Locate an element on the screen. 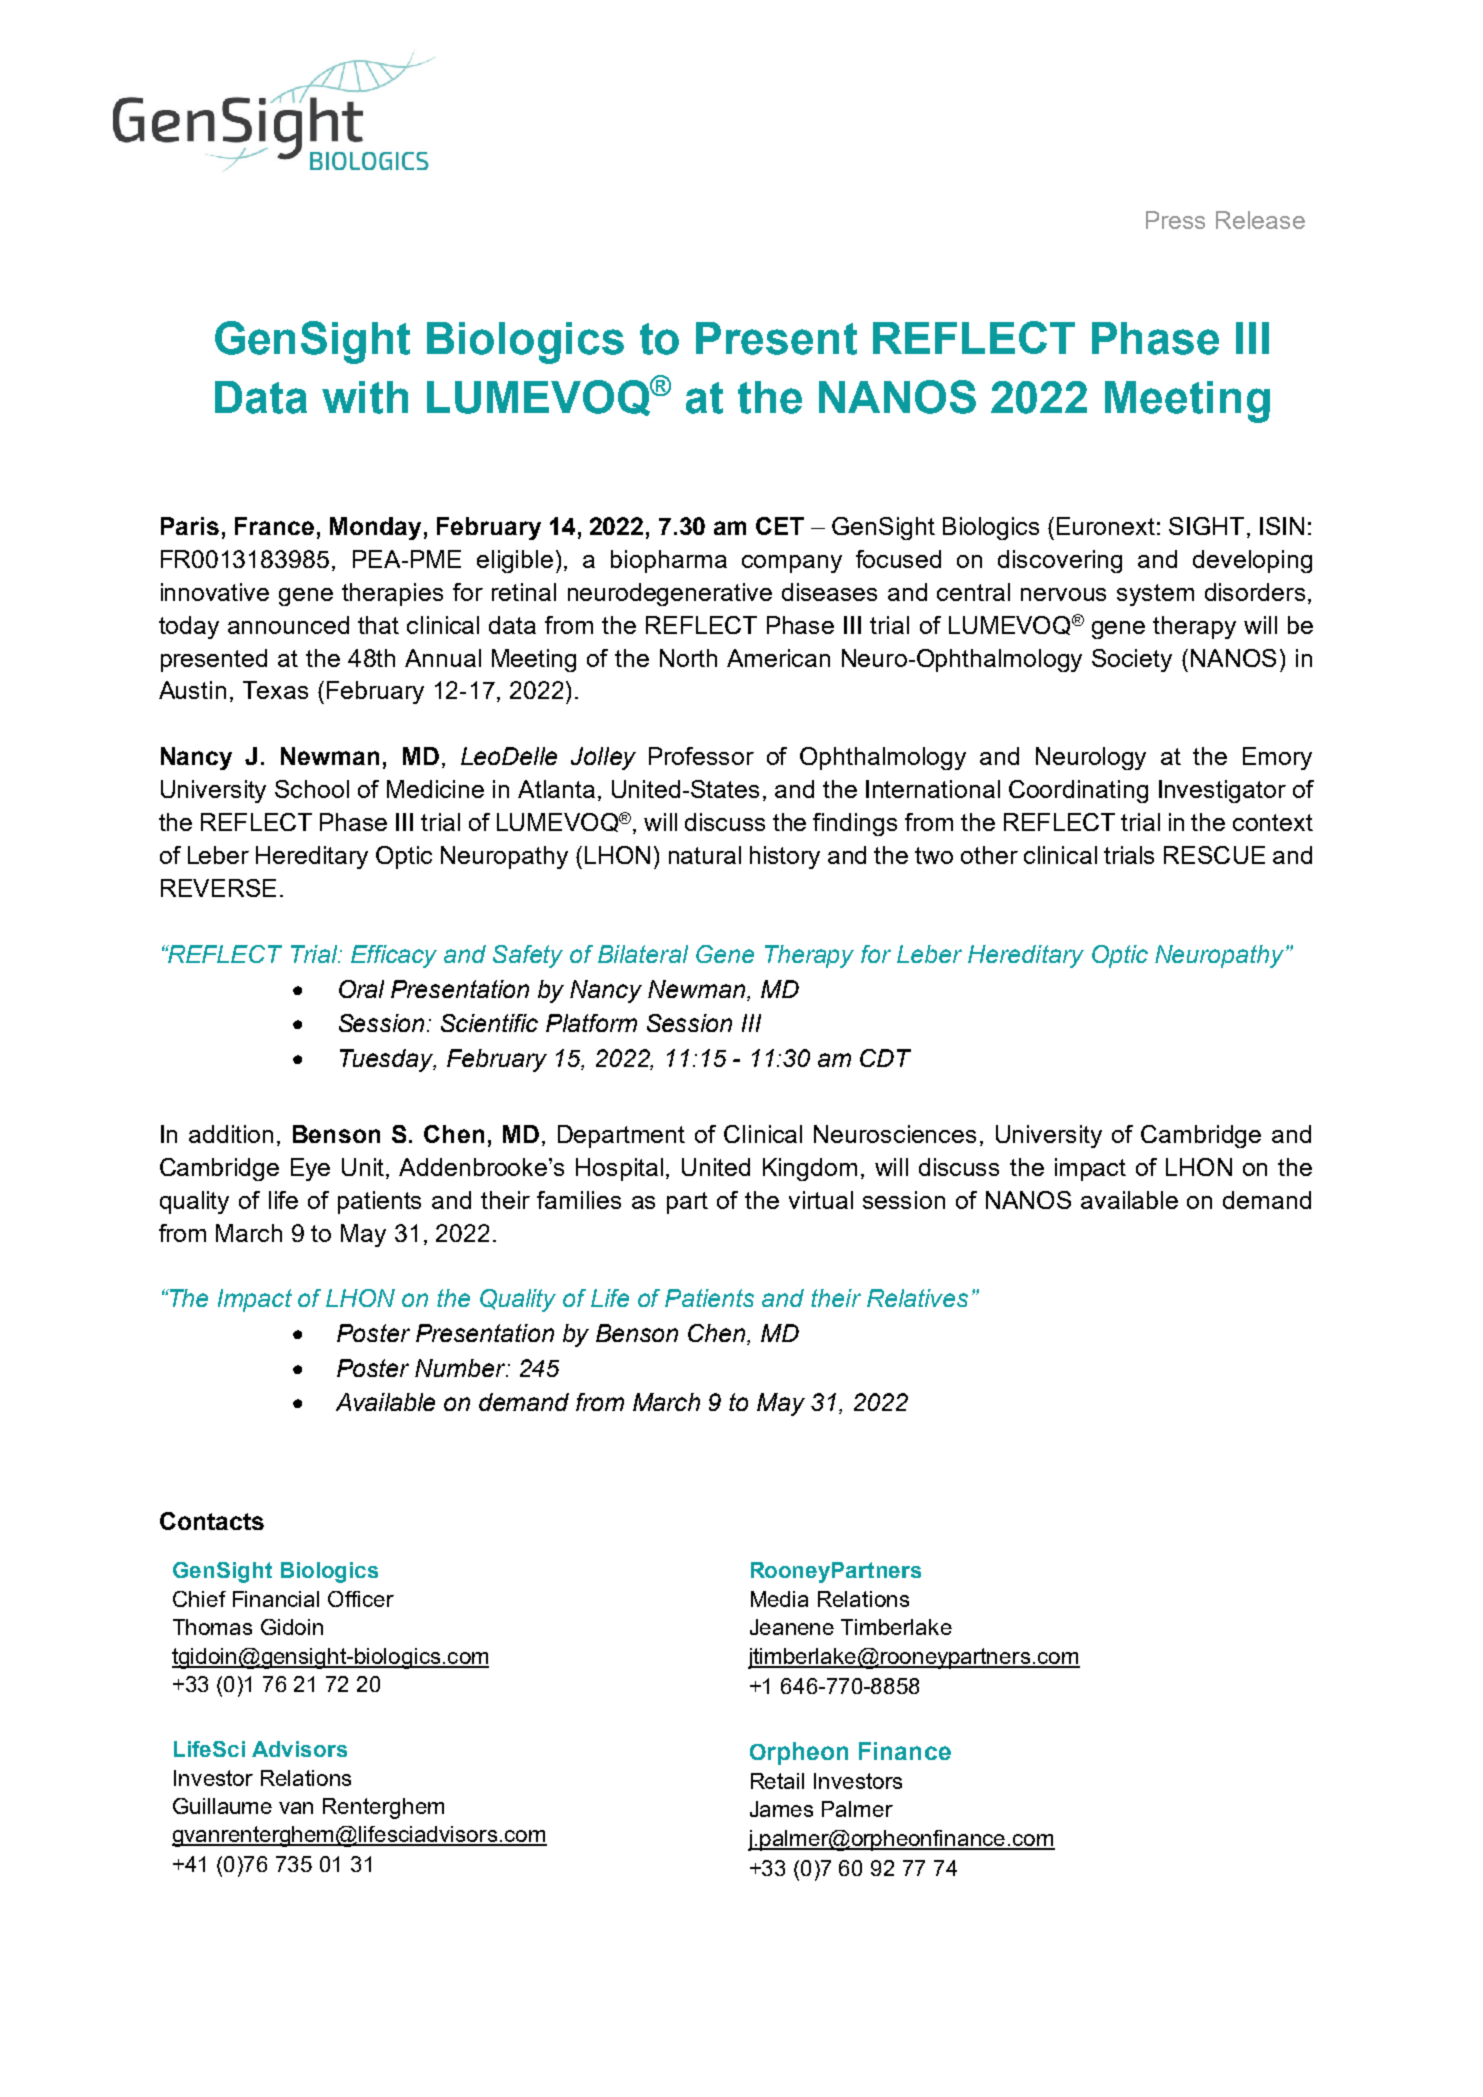 The height and width of the screenshot is (2097, 1483). School is located at coordinates (312, 789).
